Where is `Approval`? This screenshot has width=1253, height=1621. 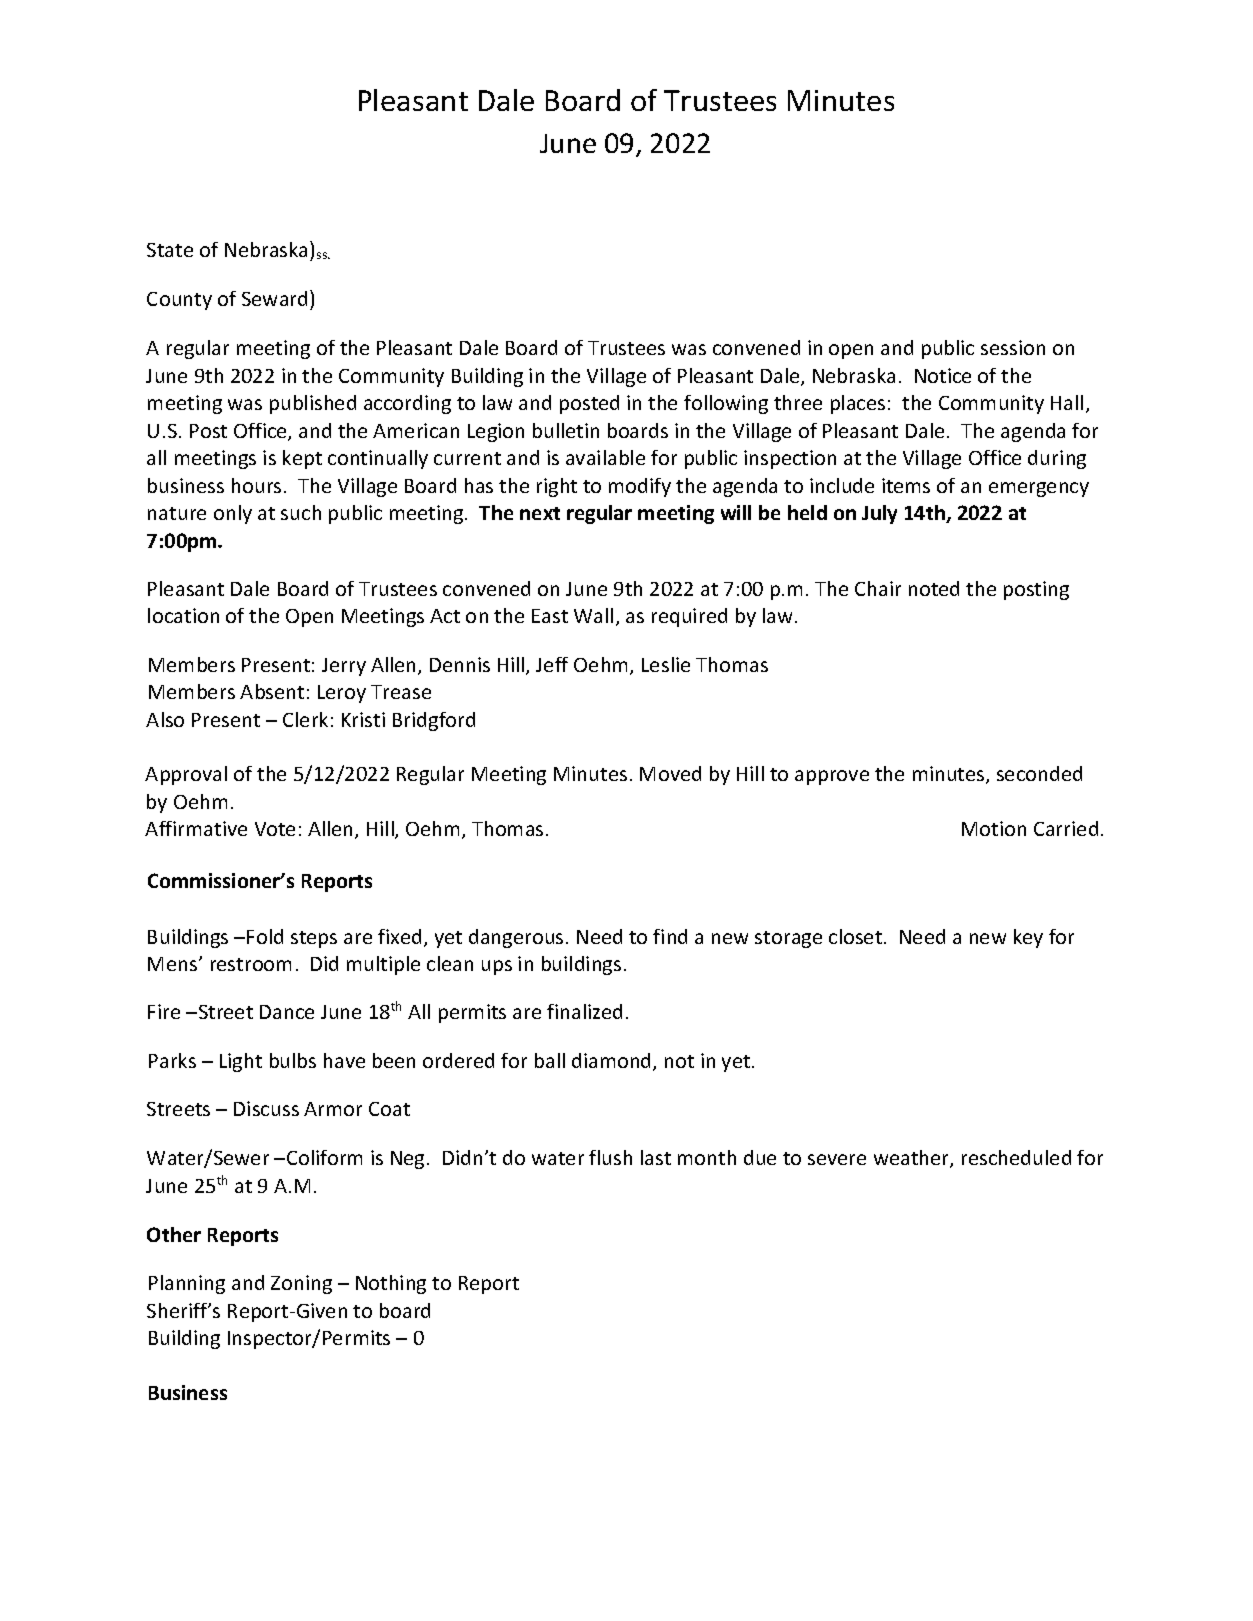 Approval is located at coordinates (186, 775).
